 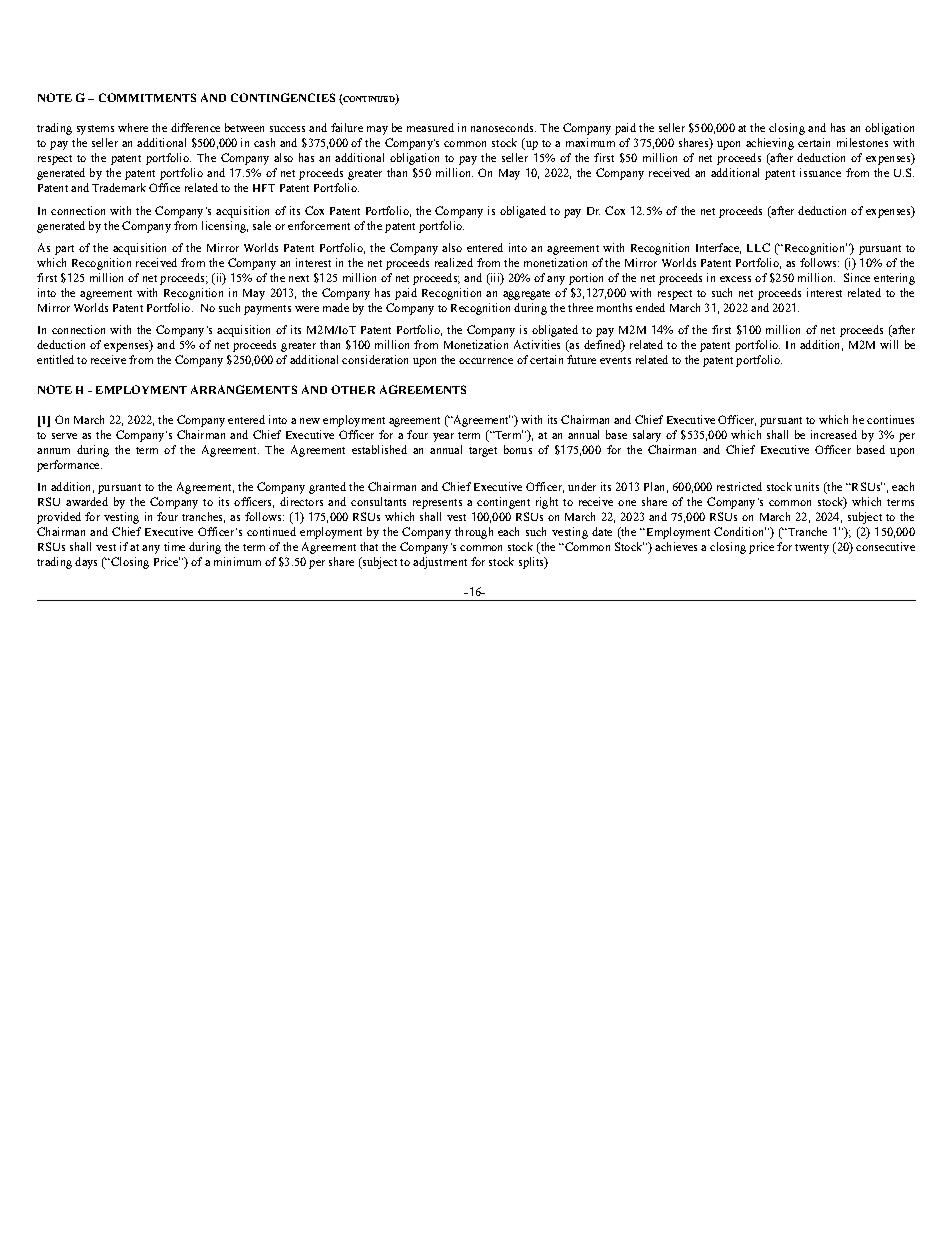 I want to click on COMMITMENTS, so click(x=147, y=97).
